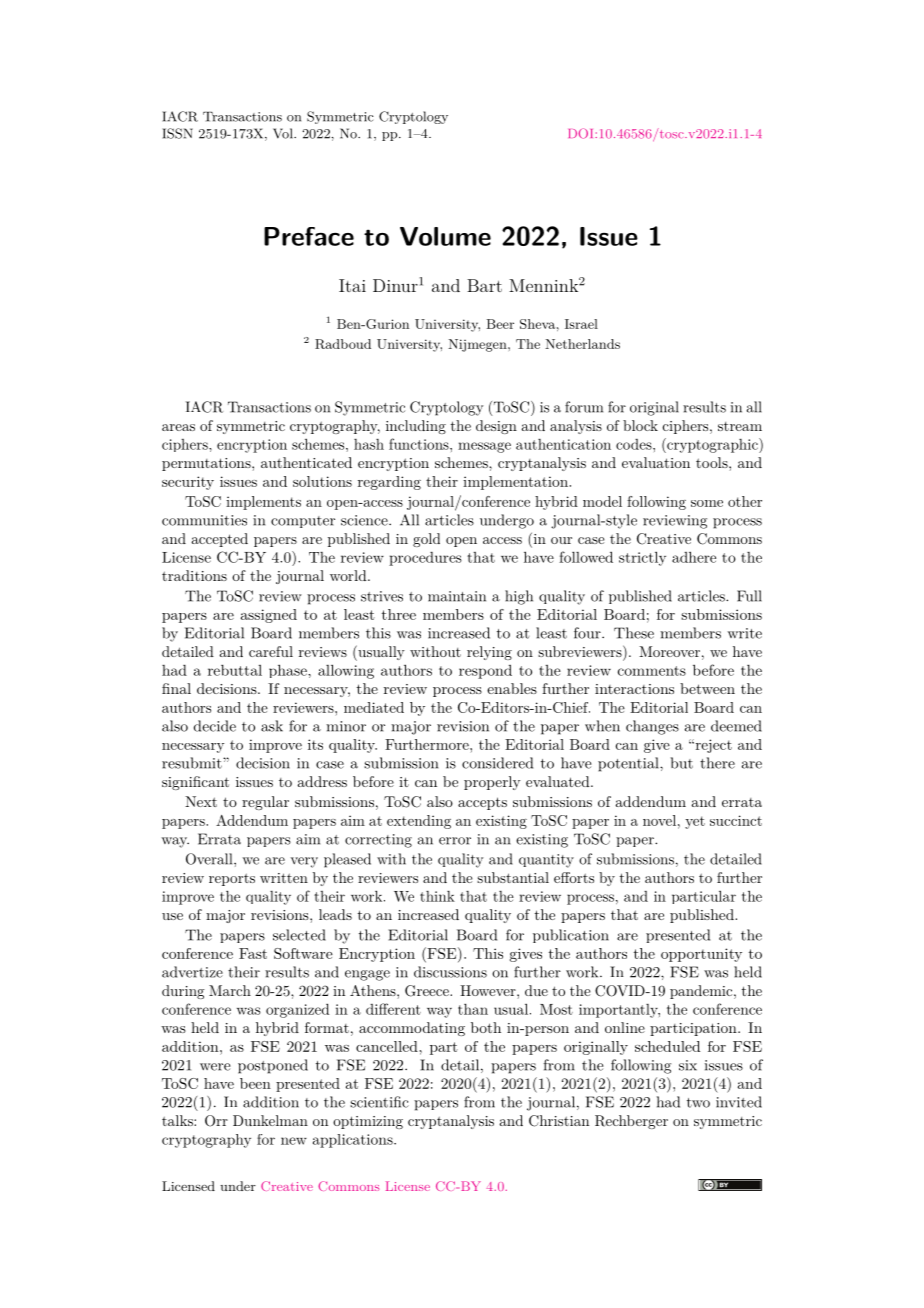 The height and width of the screenshot is (1308, 924). What do you see at coordinates (484, 447) in the screenshot?
I see `message` at bounding box center [484, 447].
